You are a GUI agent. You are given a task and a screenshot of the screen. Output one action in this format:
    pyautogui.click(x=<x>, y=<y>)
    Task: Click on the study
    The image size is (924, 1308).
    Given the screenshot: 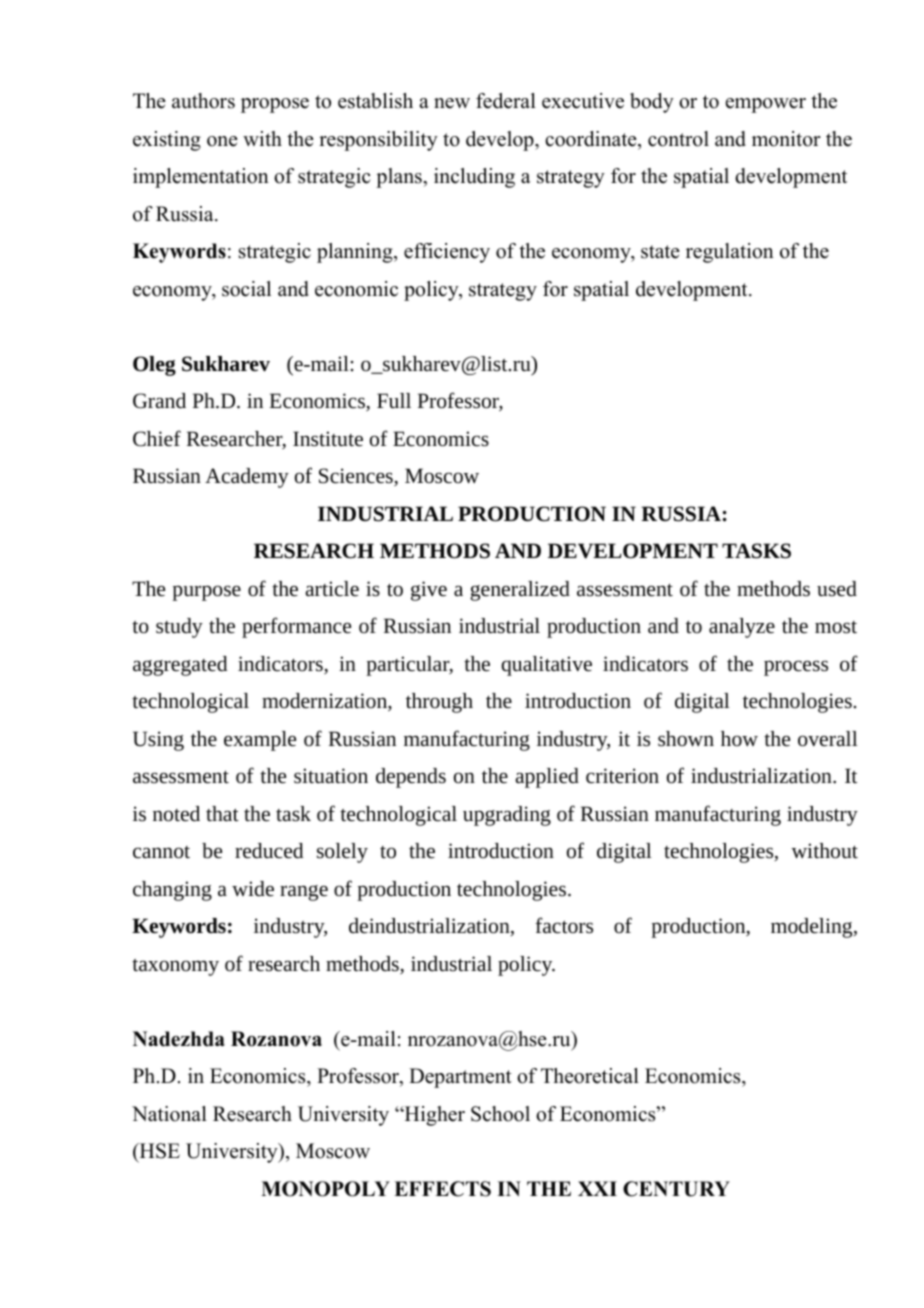 What is the action you would take?
    pyautogui.click(x=179, y=628)
